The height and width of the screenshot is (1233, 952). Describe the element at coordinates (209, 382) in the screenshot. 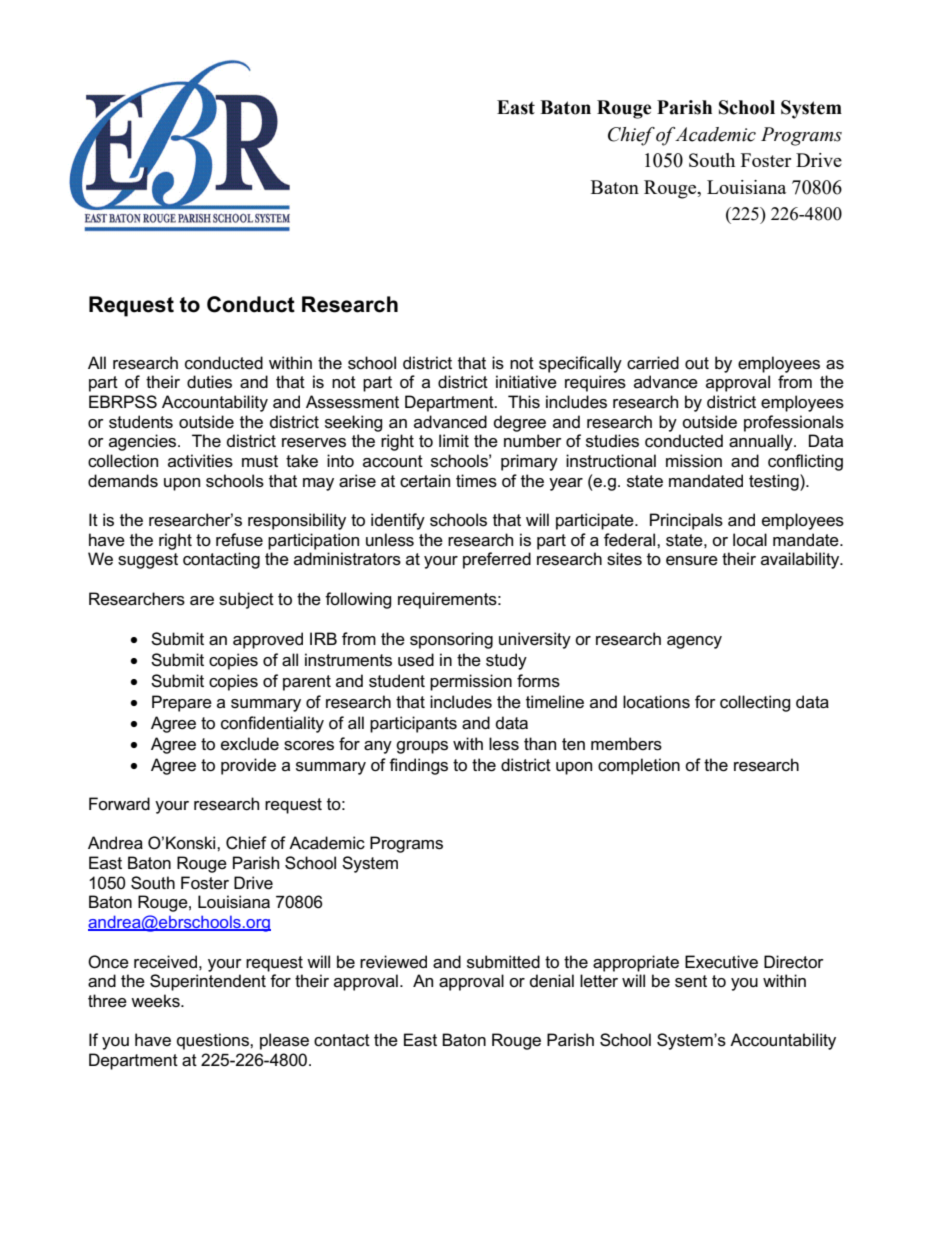

I see `duties` at that location.
